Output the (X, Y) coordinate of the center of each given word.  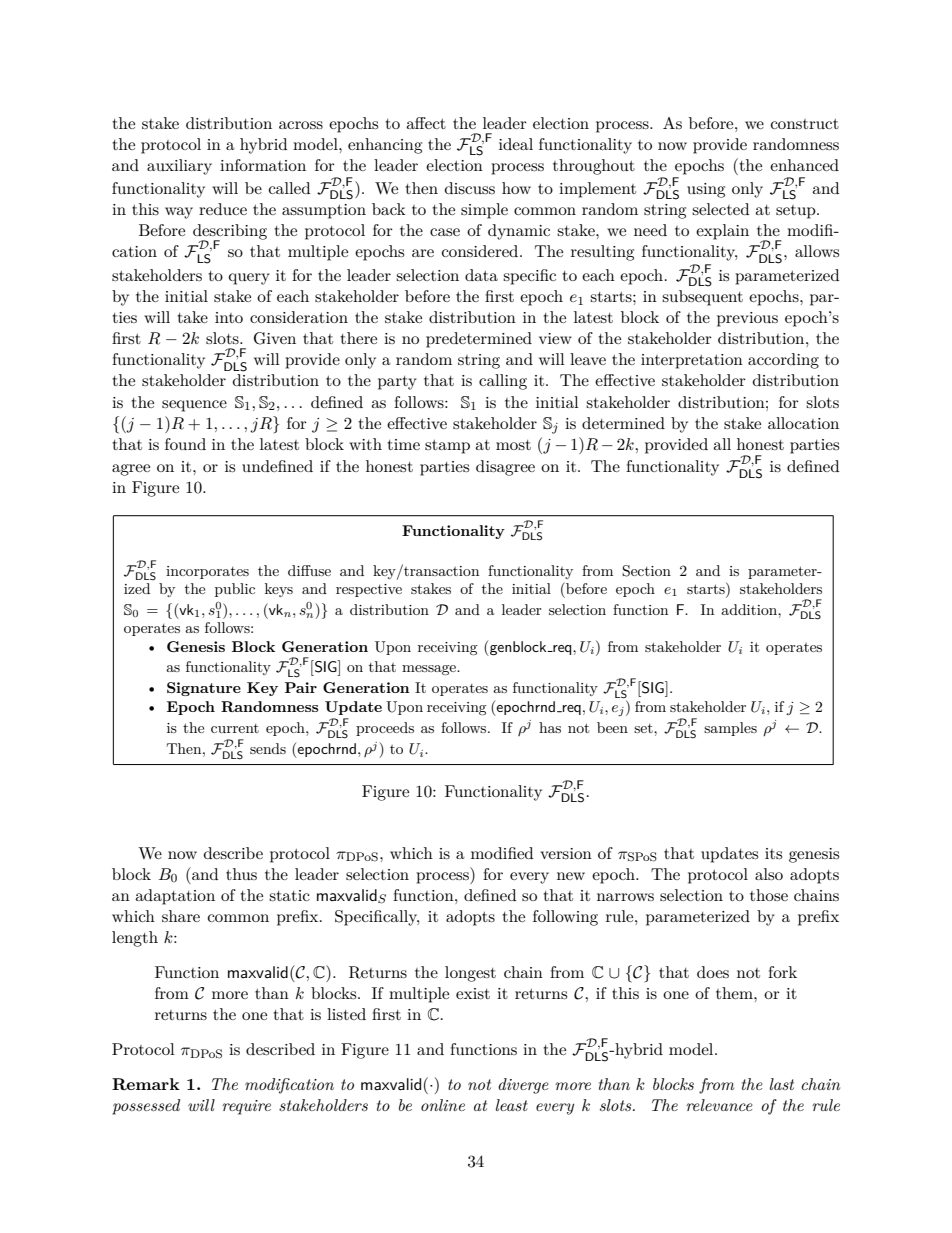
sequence (194, 406)
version (566, 853)
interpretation (692, 361)
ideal (516, 144)
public (235, 590)
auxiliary (179, 167)
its (773, 853)
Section (646, 571)
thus (241, 874)
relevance (719, 1105)
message (430, 670)
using (706, 190)
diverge (523, 1086)
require (246, 1107)
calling (503, 382)
